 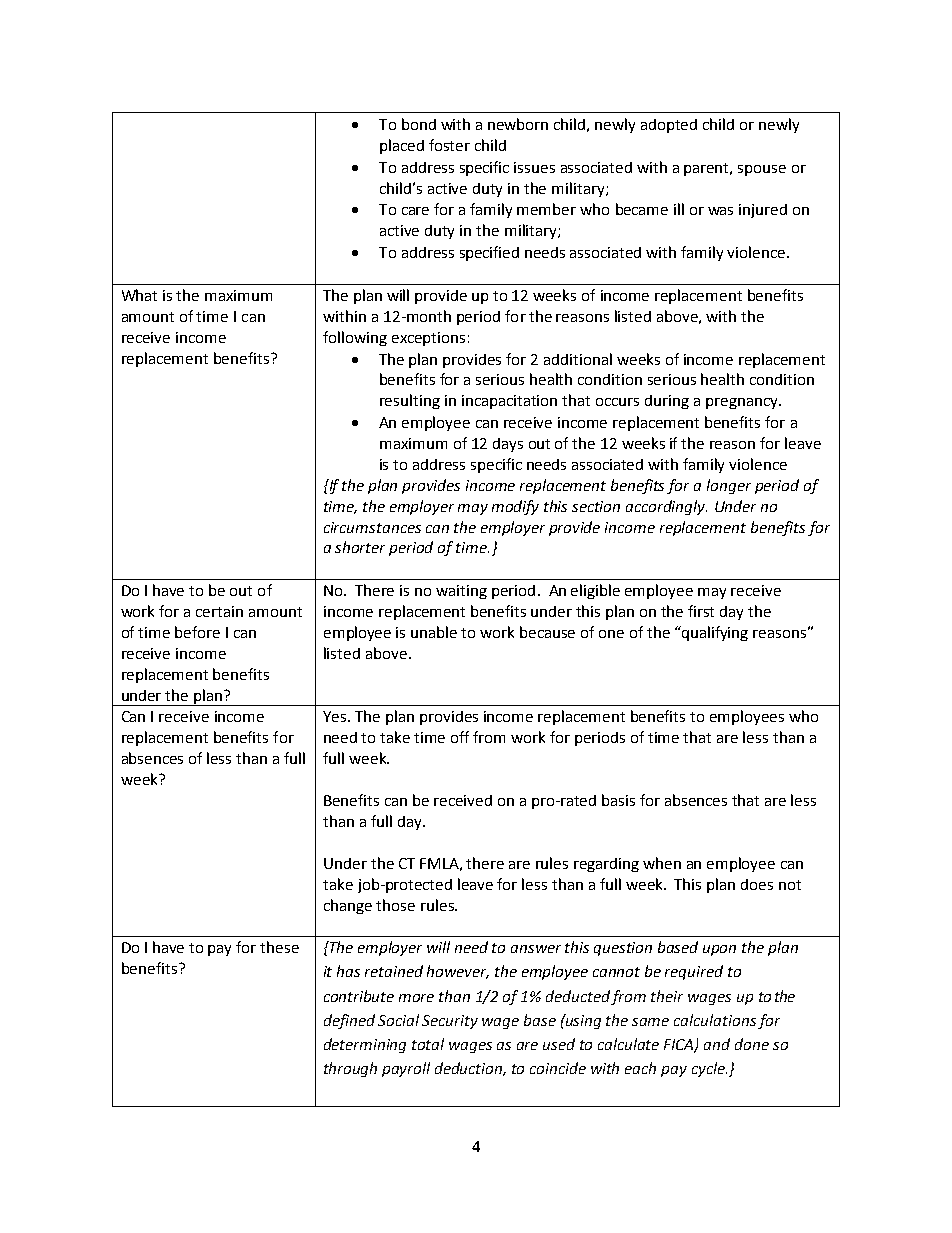 I want to click on total, so click(x=428, y=1044).
